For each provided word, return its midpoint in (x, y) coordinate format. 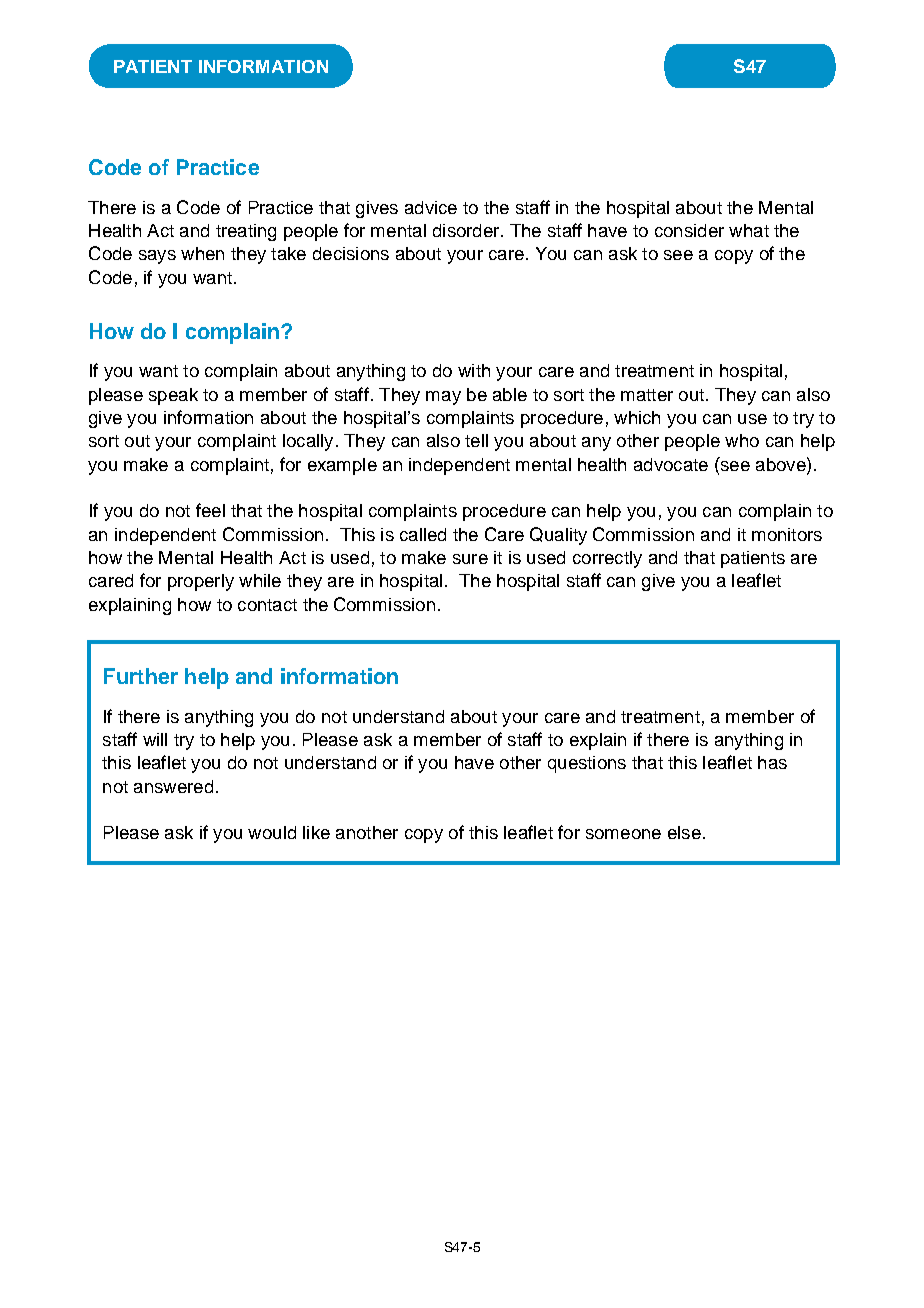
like (316, 832)
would (272, 832)
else (684, 832)
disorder (467, 230)
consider (689, 230)
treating (246, 232)
